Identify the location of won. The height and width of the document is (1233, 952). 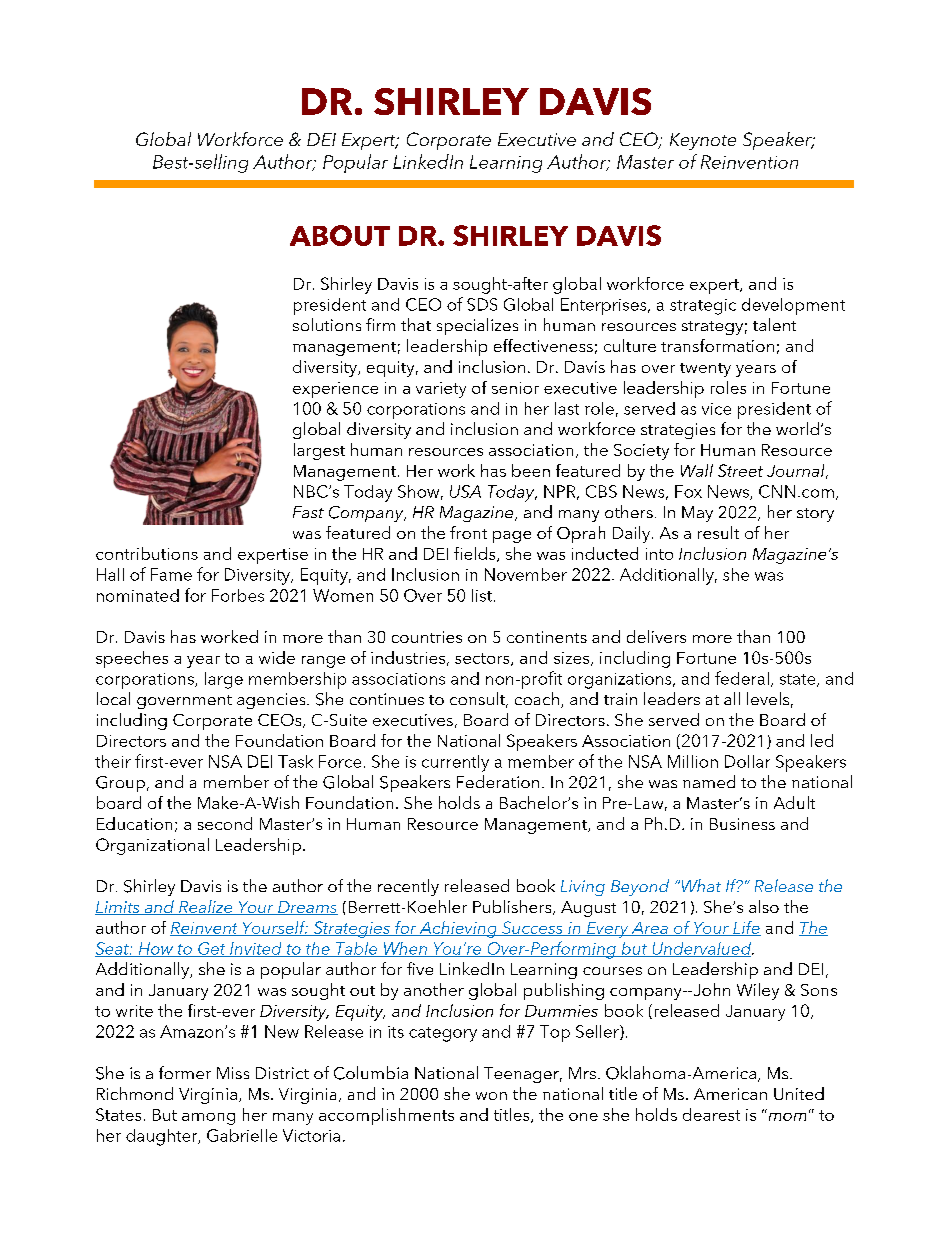
(491, 1096).
